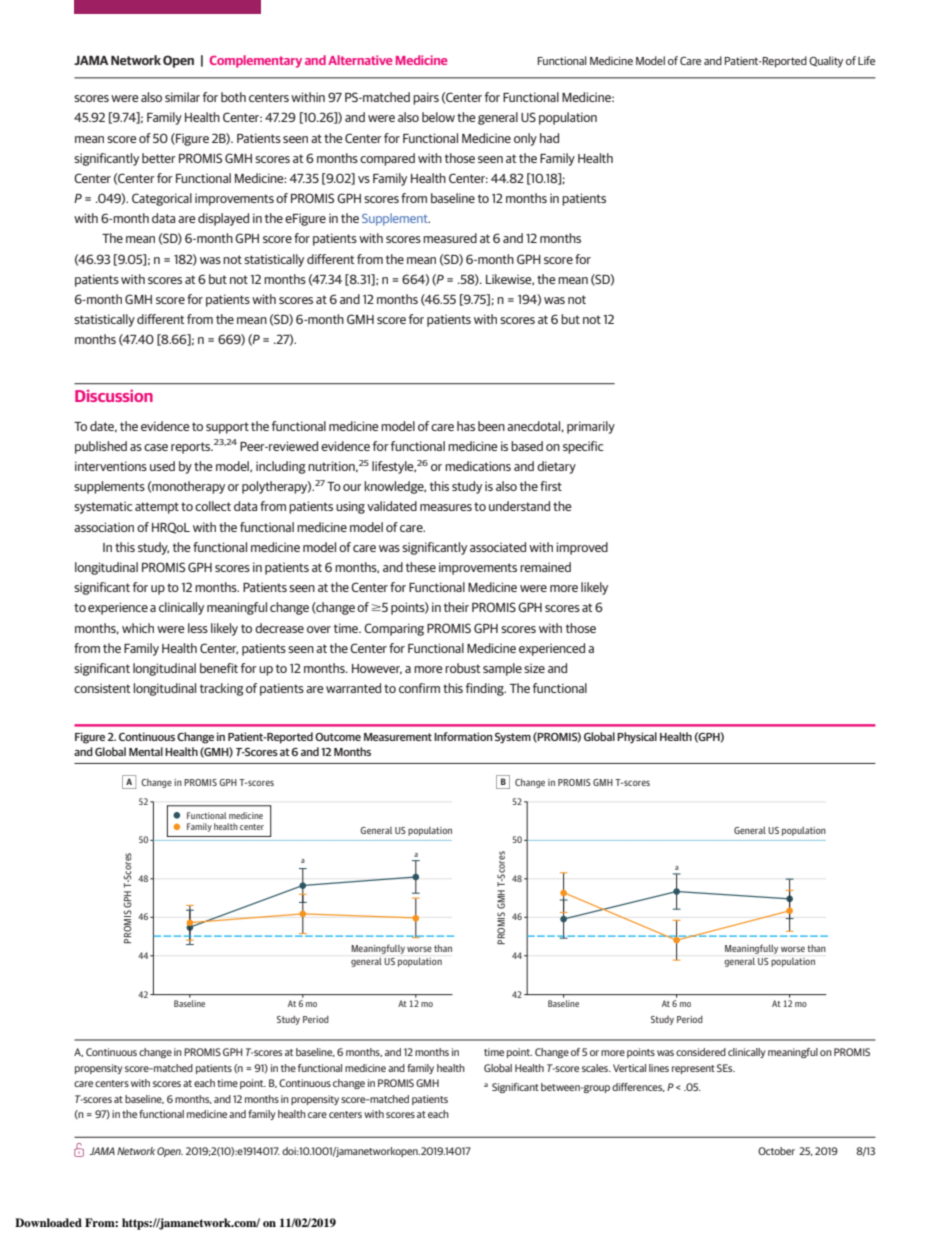  What do you see at coordinates (146, 751) in the image?
I see `Mental` at bounding box center [146, 751].
